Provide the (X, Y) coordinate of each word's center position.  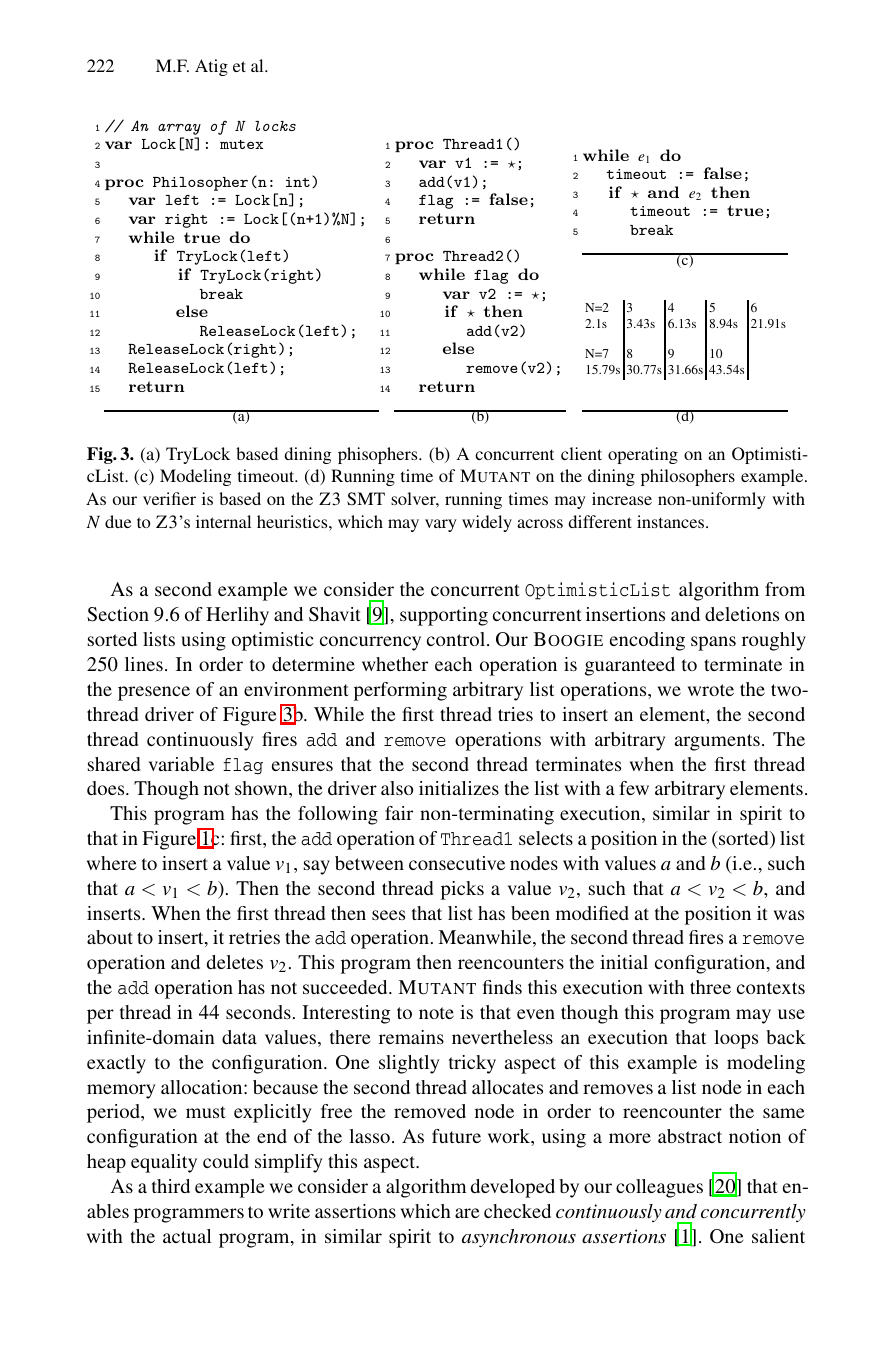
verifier (169, 498)
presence (154, 693)
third (171, 1186)
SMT (366, 498)
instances (672, 521)
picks (462, 890)
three (710, 987)
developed (513, 1188)
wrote (711, 690)
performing (400, 691)
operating (643, 455)
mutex (241, 144)
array (179, 131)
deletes (235, 962)
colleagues (659, 1188)
